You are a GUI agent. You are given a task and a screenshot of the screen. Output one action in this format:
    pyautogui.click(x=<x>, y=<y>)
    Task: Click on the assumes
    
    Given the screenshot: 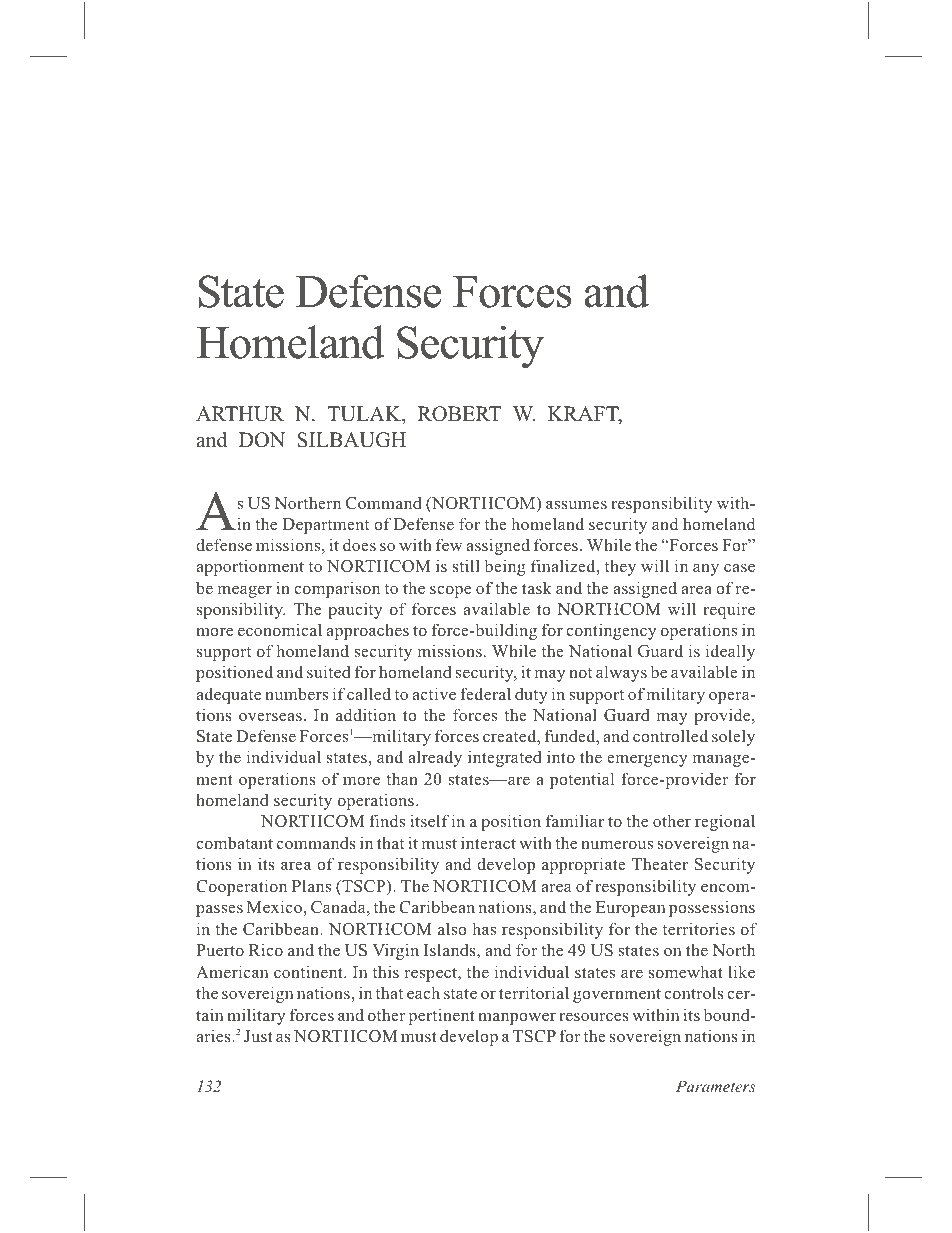 What is the action you would take?
    pyautogui.click(x=576, y=505)
